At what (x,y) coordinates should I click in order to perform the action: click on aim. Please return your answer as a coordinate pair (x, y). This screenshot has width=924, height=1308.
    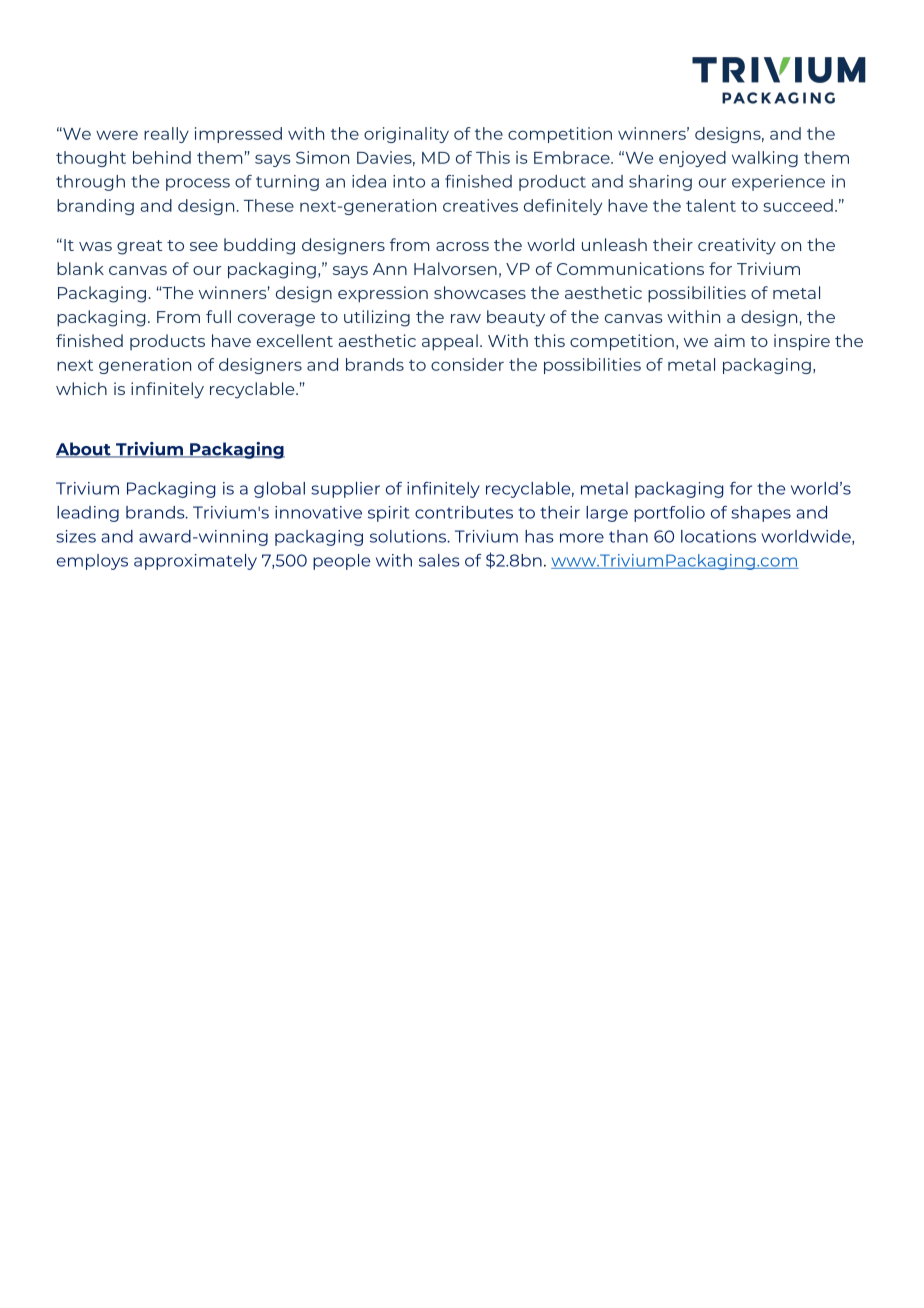
    Looking at the image, I should click on (729, 340).
